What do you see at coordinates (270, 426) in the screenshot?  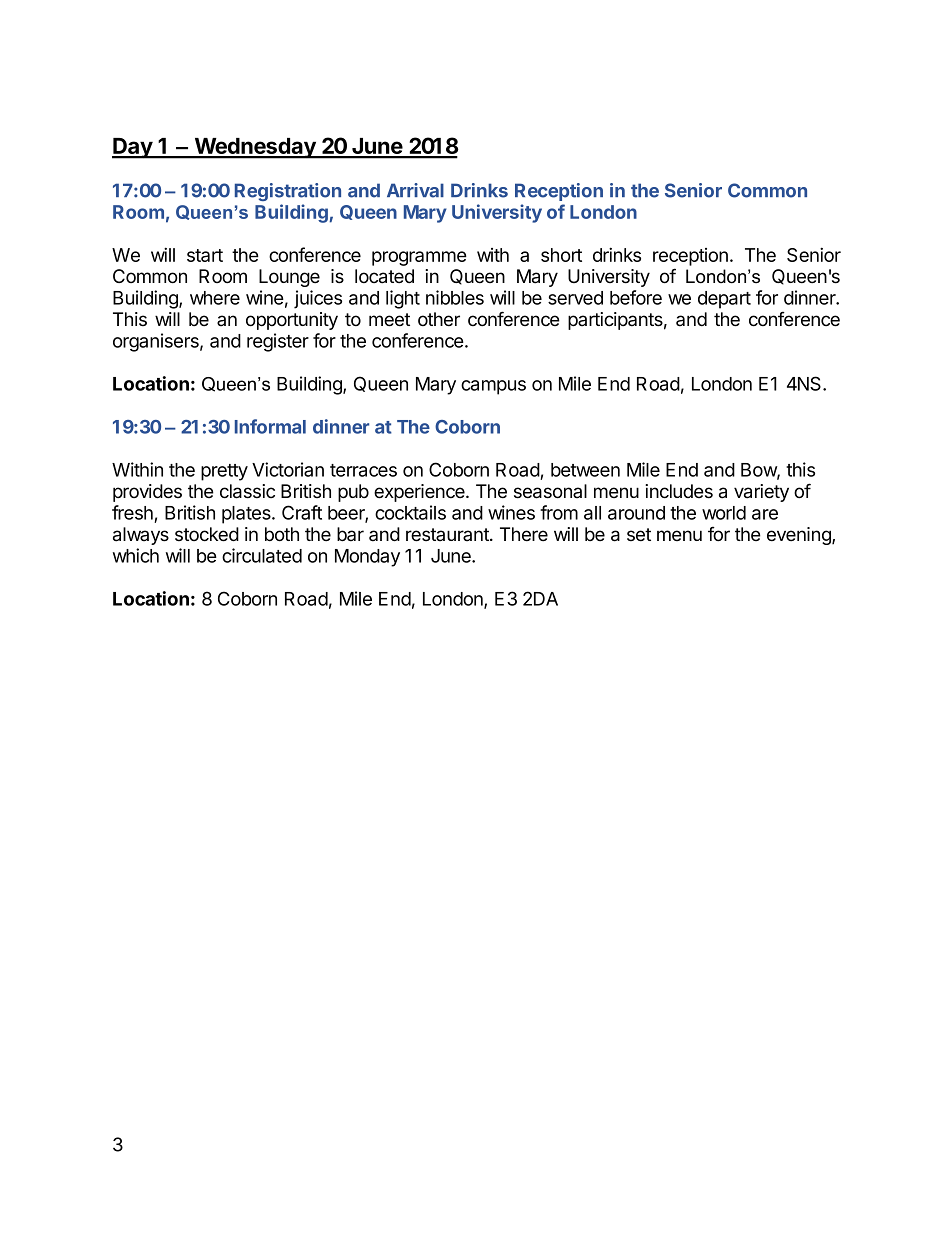 I see `Informal` at bounding box center [270, 426].
